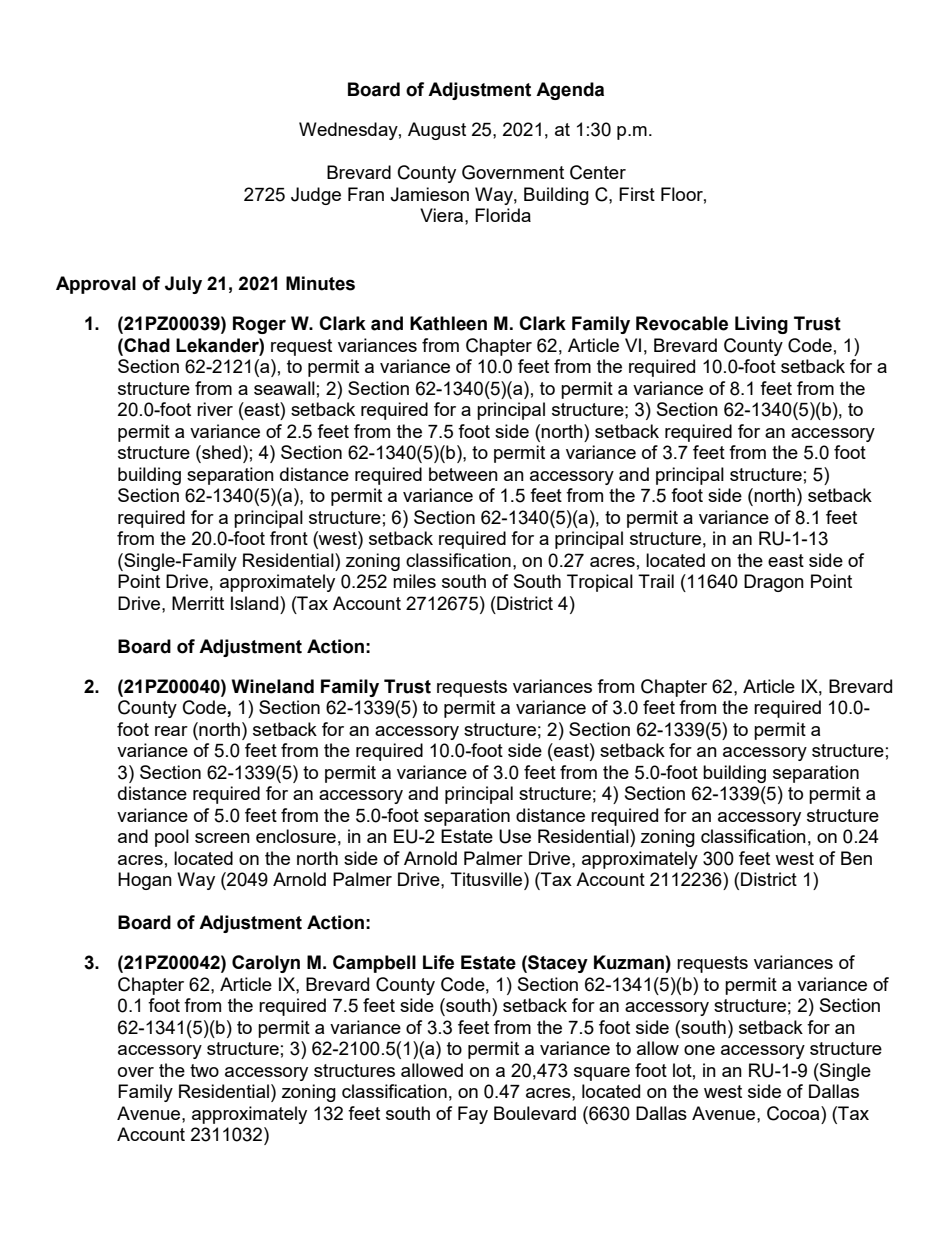 Image resolution: width=952 pixels, height=1233 pixels. What do you see at coordinates (437, 131) in the screenshot?
I see `August` at bounding box center [437, 131].
